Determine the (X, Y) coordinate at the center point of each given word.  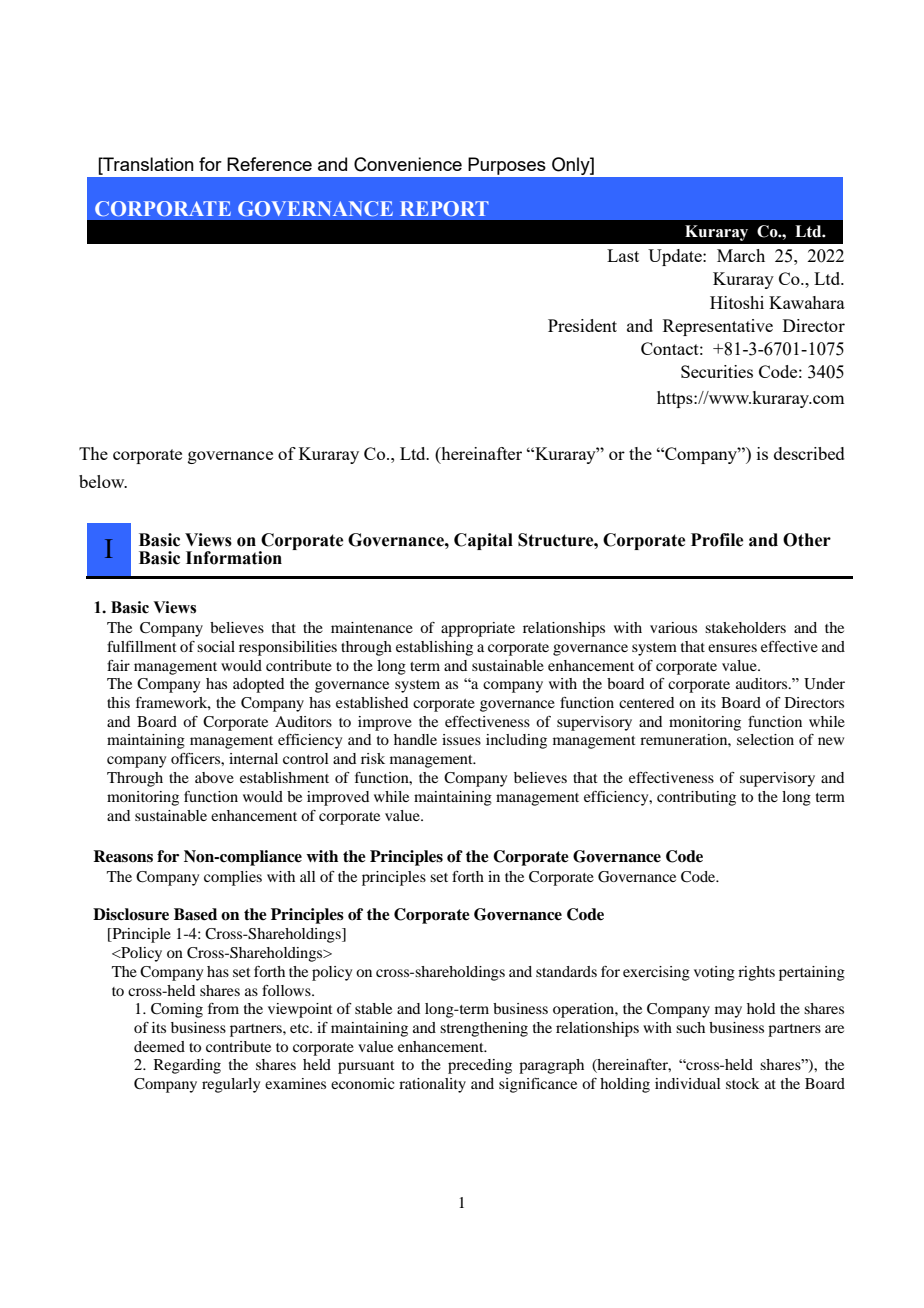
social (216, 646)
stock (743, 1083)
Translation (147, 164)
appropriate (478, 629)
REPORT (444, 208)
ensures (732, 648)
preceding (480, 1066)
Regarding (187, 1066)
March (741, 255)
